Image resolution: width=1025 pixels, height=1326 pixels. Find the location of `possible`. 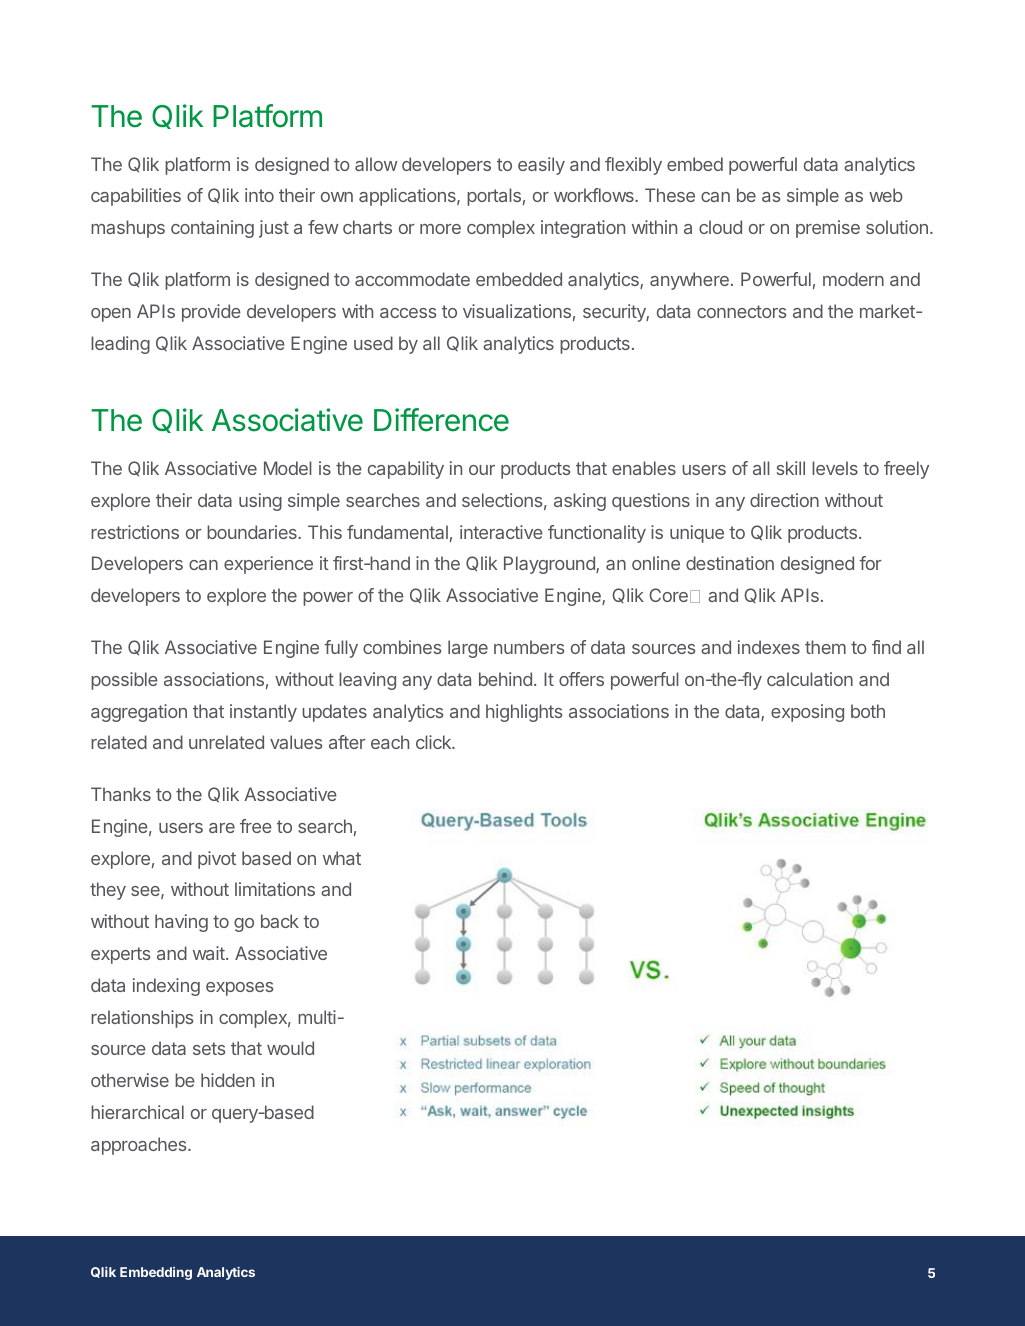

possible is located at coordinates (124, 681).
